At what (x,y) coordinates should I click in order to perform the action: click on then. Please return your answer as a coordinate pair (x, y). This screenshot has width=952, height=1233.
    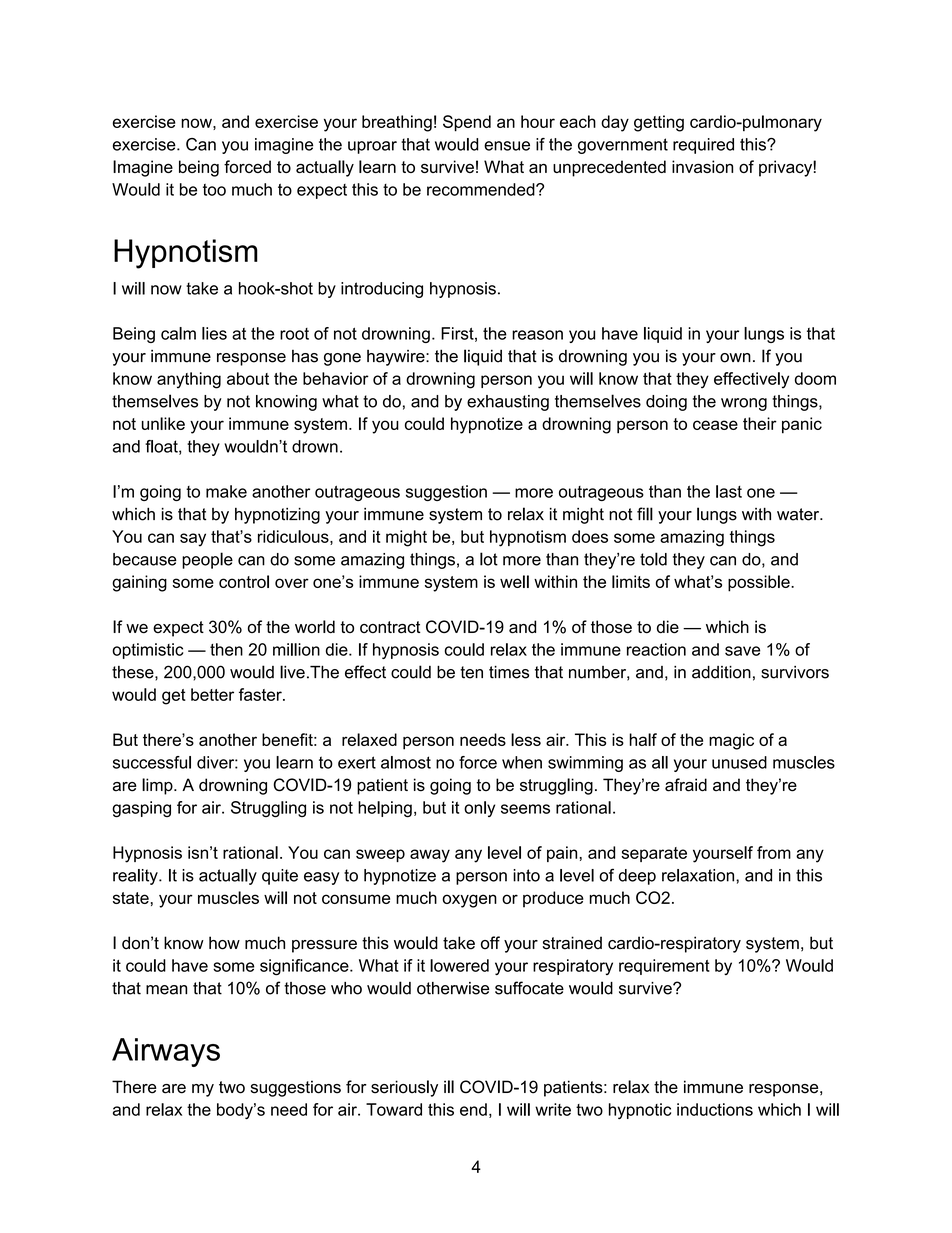
    Looking at the image, I should click on (226, 649).
